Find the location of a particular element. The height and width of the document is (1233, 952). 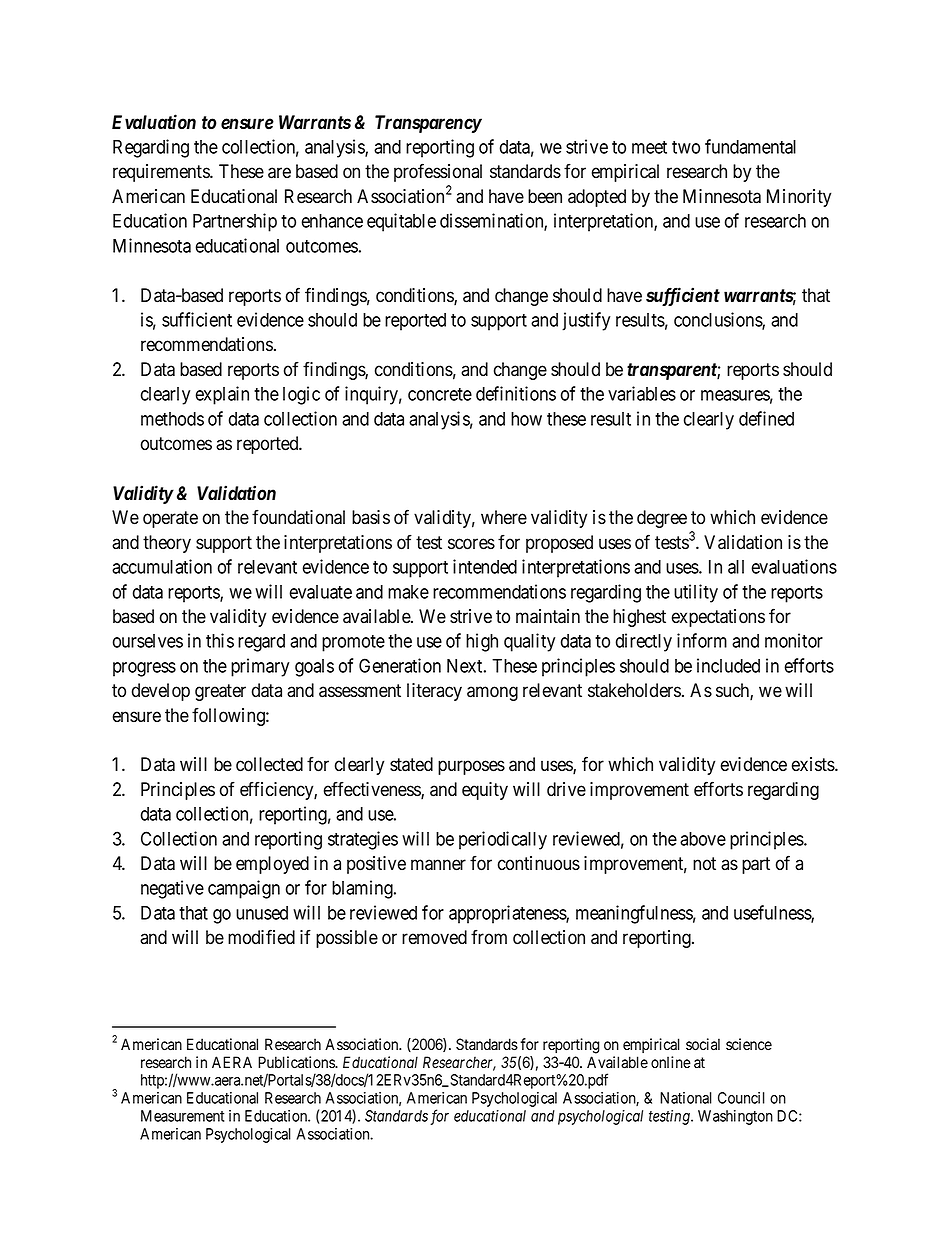

purposes is located at coordinates (471, 767).
